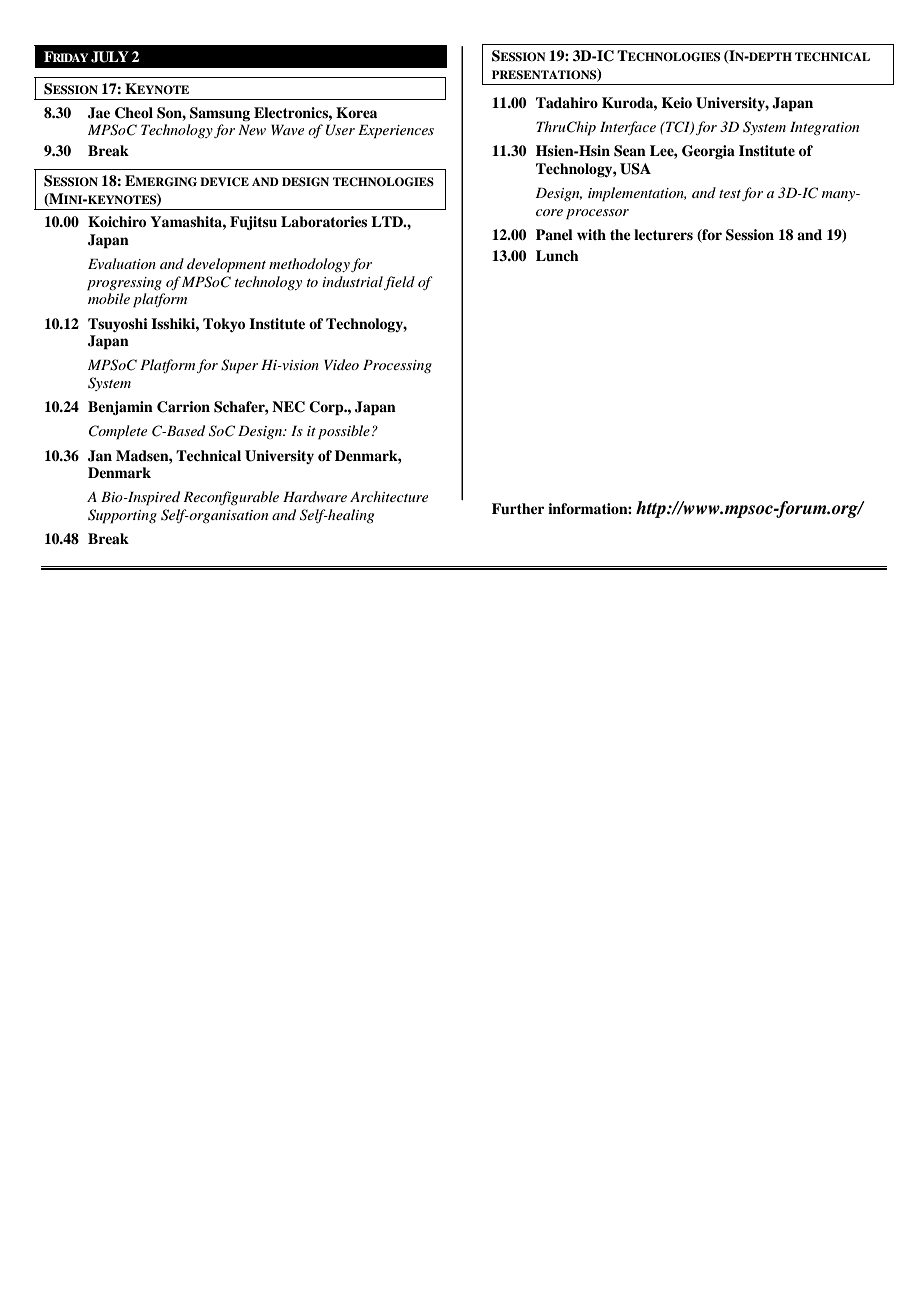 This image has width=924, height=1308. Describe the element at coordinates (356, 112) in the image. I see `Korea` at that location.
